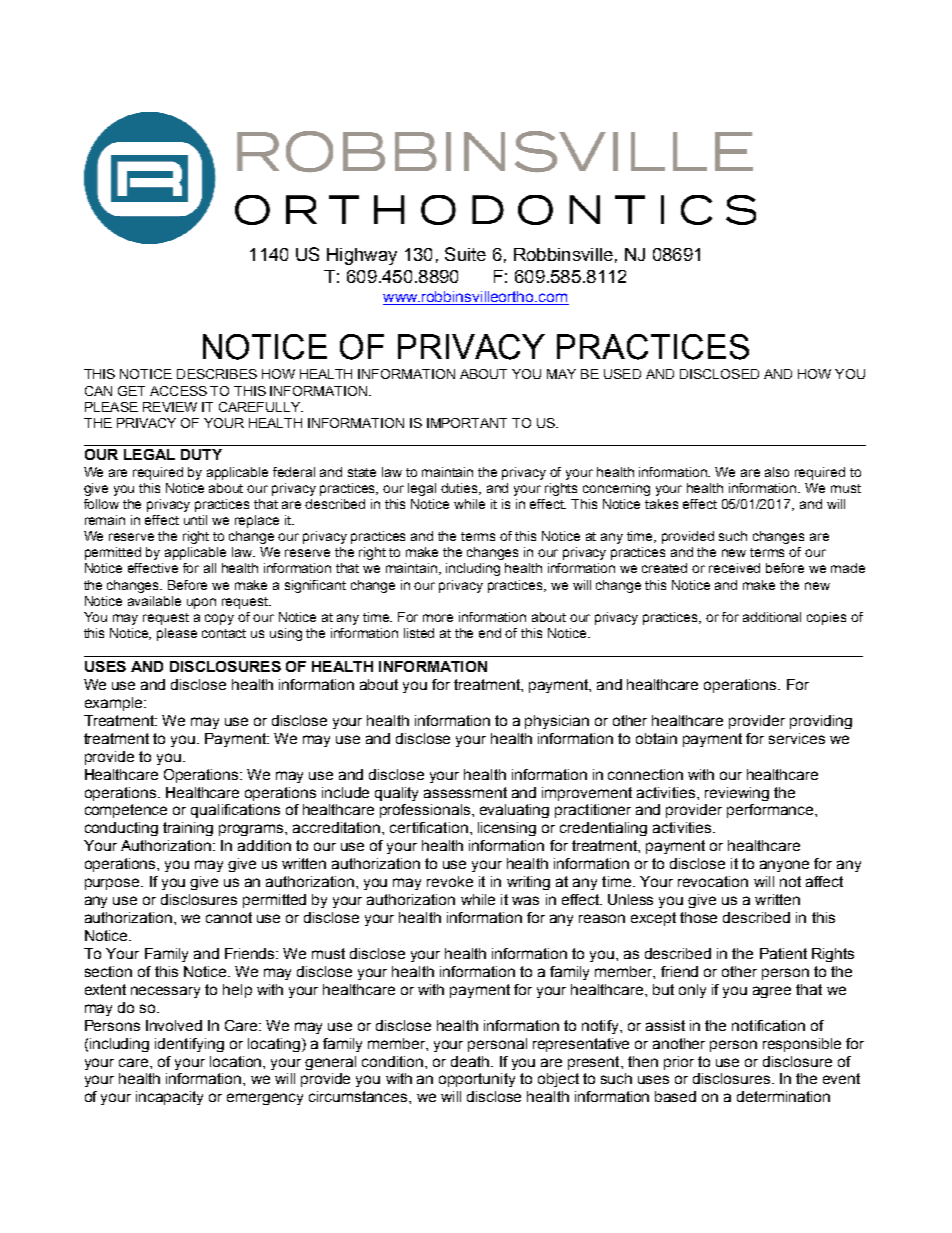 The height and width of the image is (1233, 952). What do you see at coordinates (461, 489) in the image?
I see `duties` at bounding box center [461, 489].
